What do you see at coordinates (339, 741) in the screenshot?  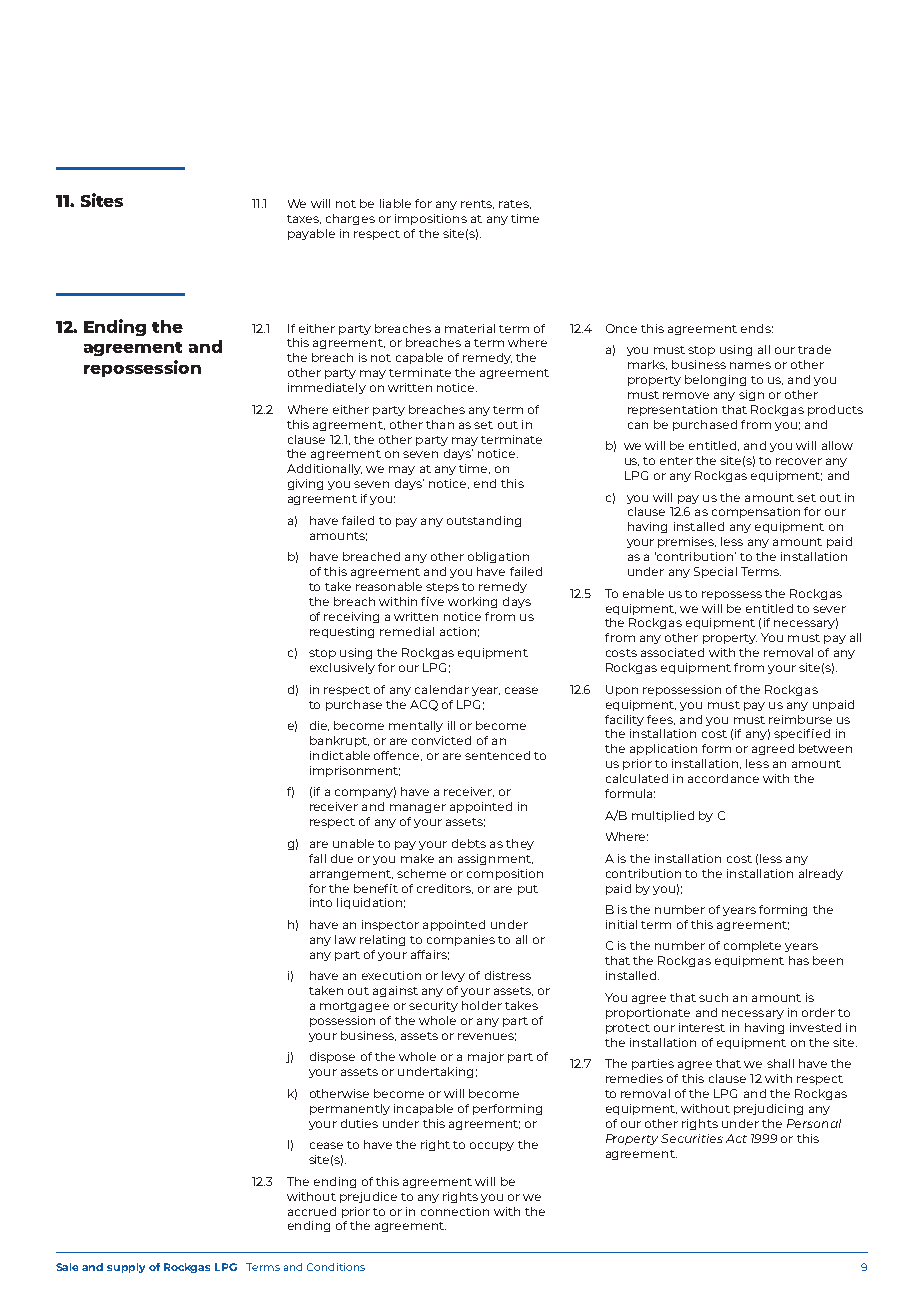 I see `bankrupt` at bounding box center [339, 741].
